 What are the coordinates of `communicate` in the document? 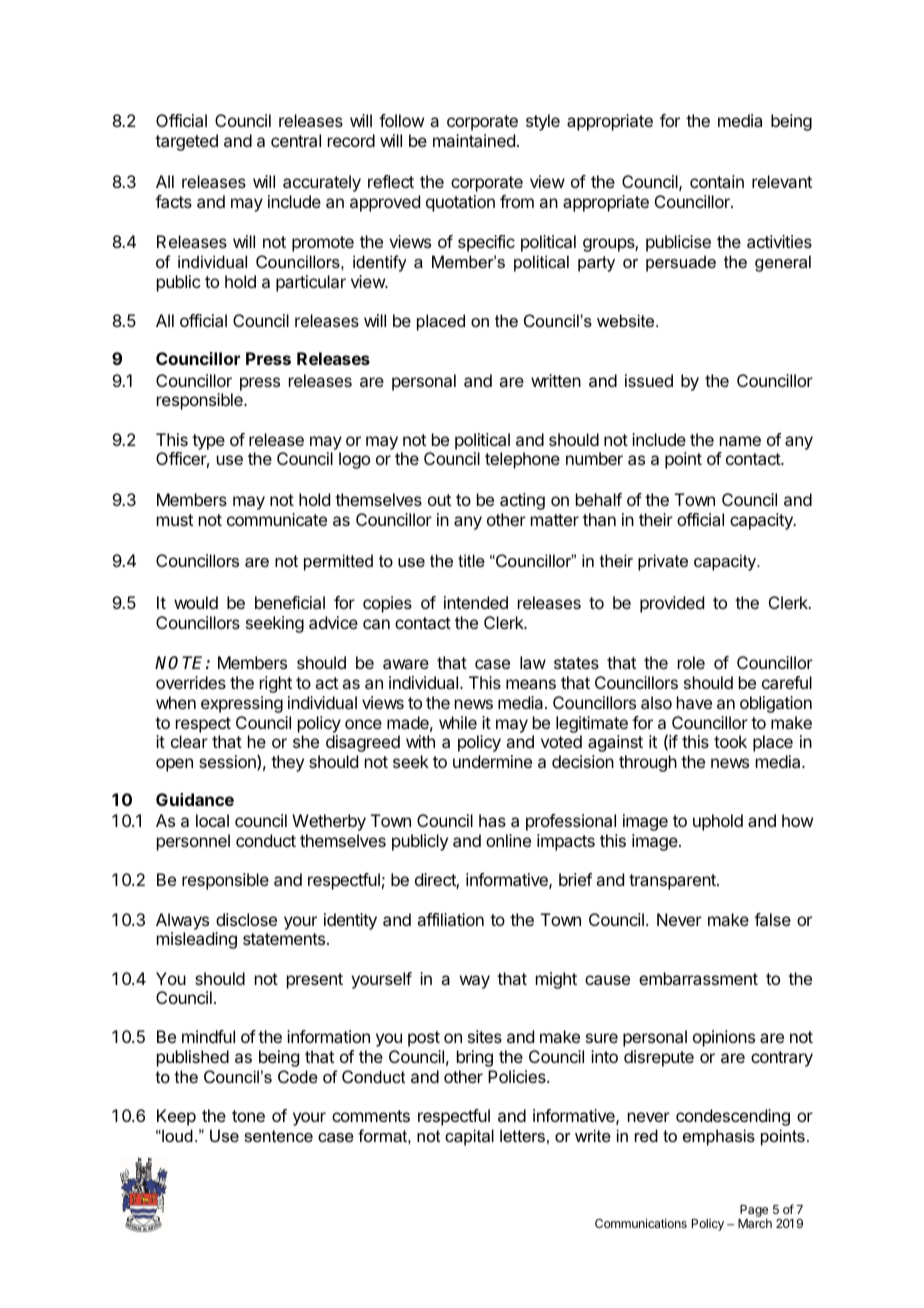 It's located at (277, 519).
